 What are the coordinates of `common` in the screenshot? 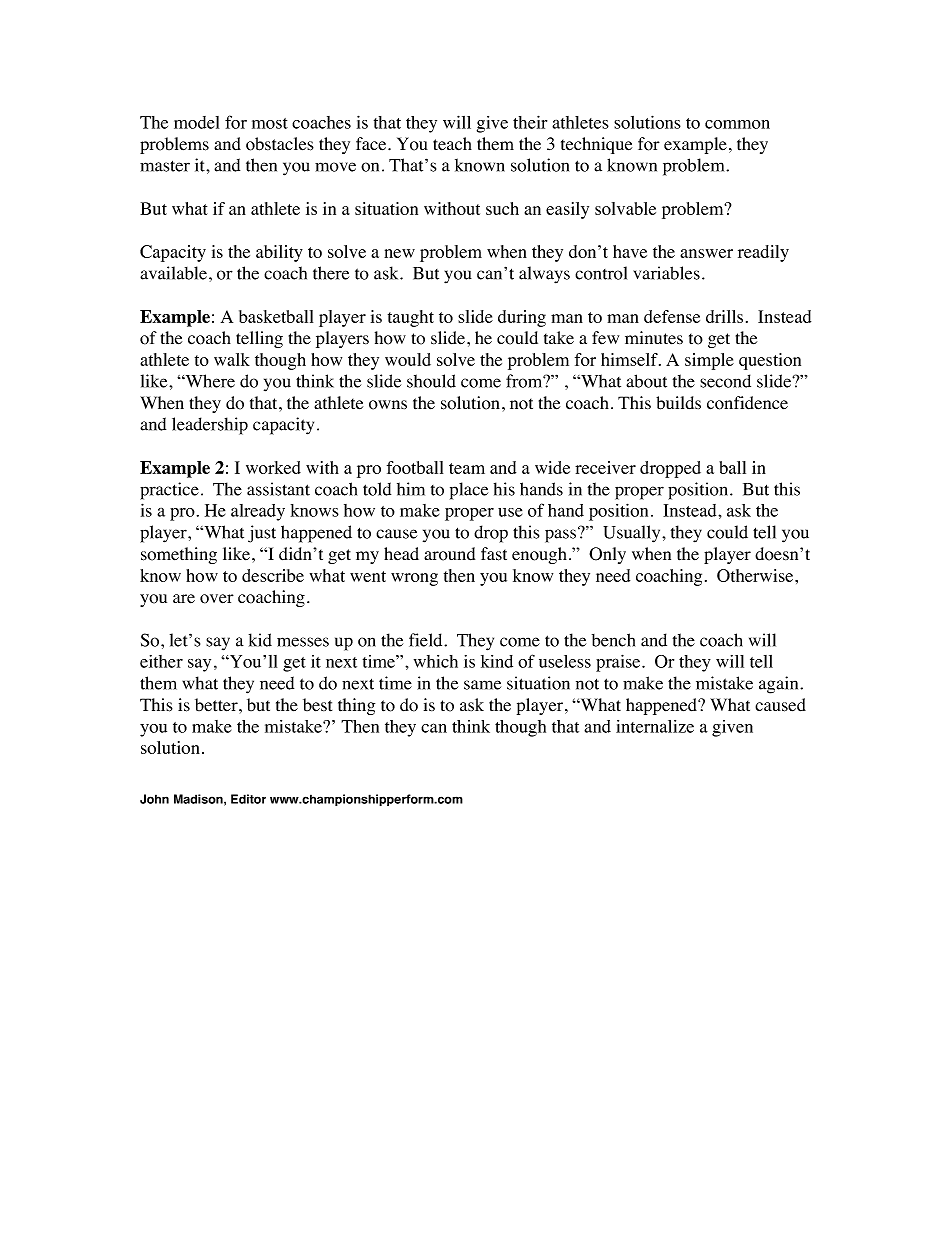 It's located at (737, 124).
